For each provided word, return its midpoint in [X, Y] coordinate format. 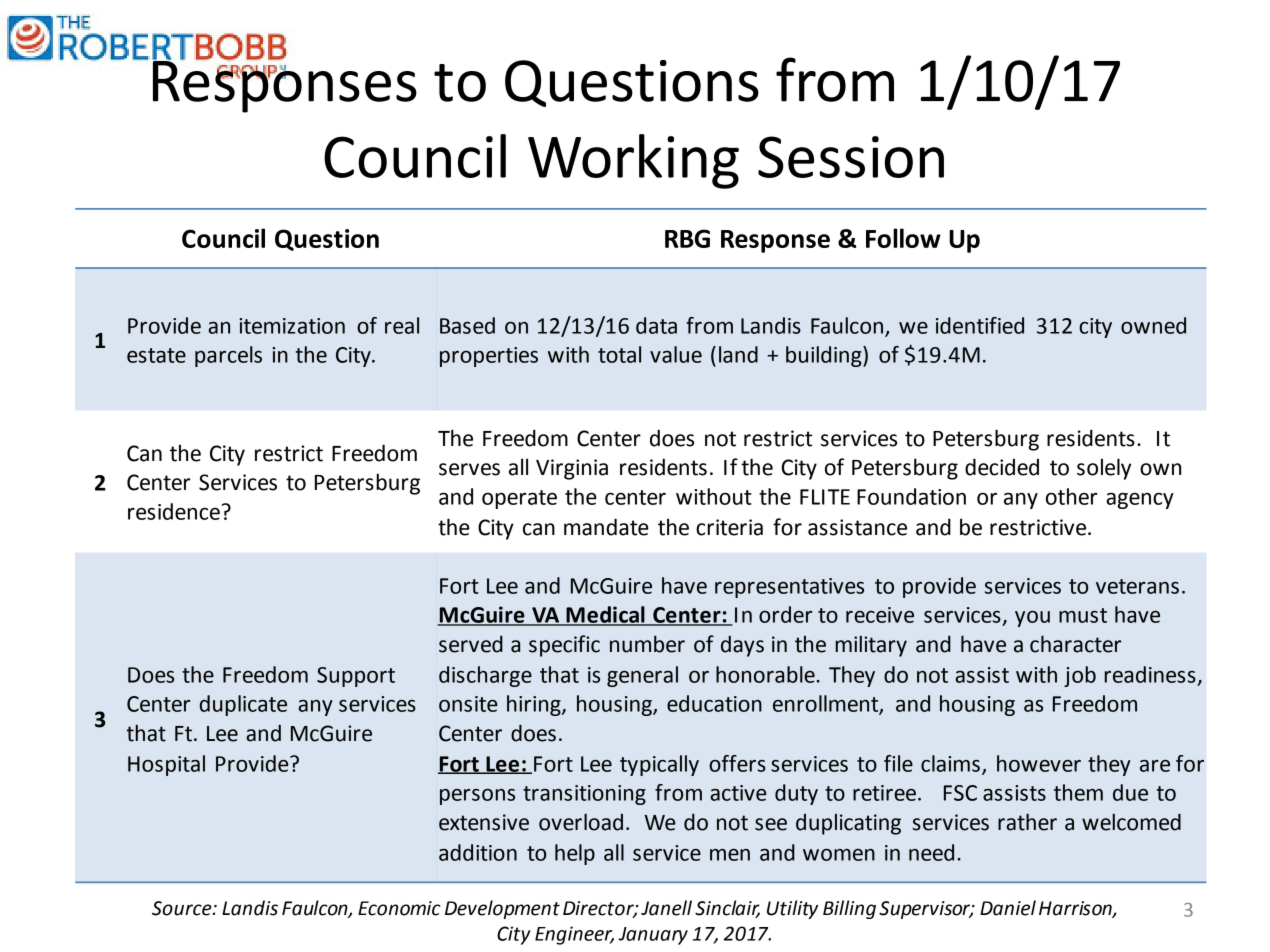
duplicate [243, 705]
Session [851, 157]
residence [174, 511]
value [676, 354]
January [653, 936]
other [1071, 496]
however [1039, 763]
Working [633, 161]
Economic [399, 908]
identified [980, 325]
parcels [228, 356]
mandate [606, 527]
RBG [687, 238]
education [714, 703]
